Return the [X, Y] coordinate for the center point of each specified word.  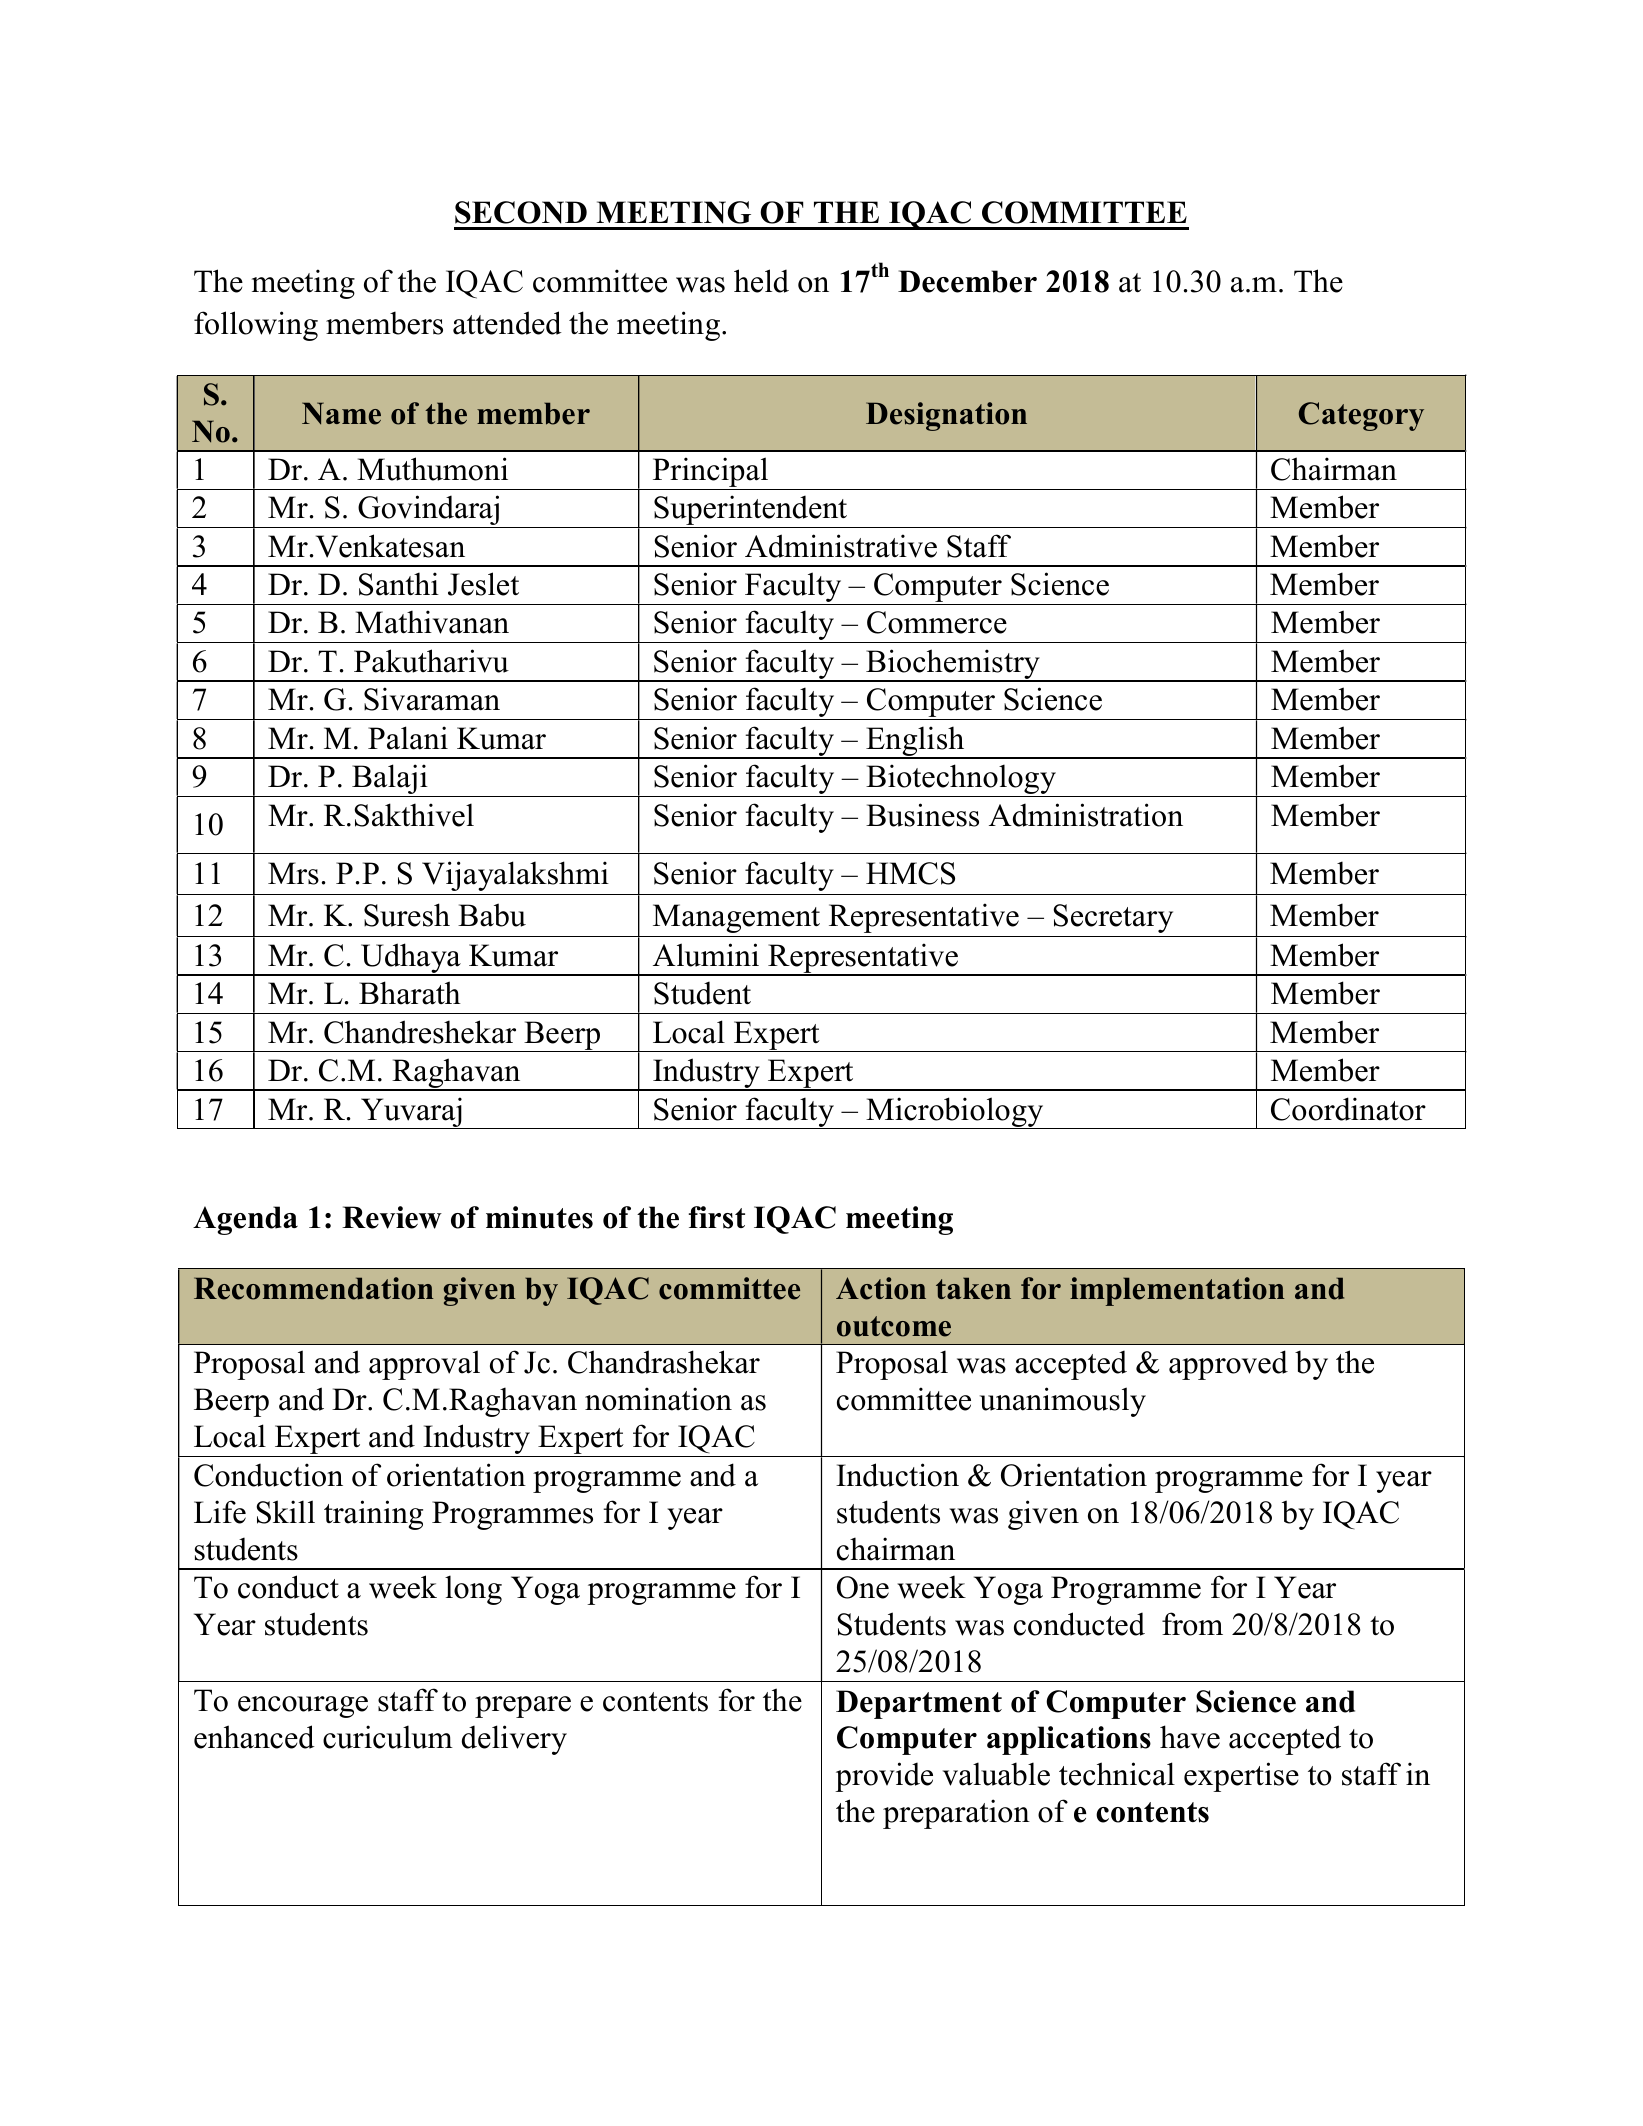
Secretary [1113, 918]
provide [884, 1777]
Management [736, 918]
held [761, 281]
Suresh [407, 915]
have [1190, 1737]
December [967, 281]
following [256, 326]
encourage [303, 1707]
